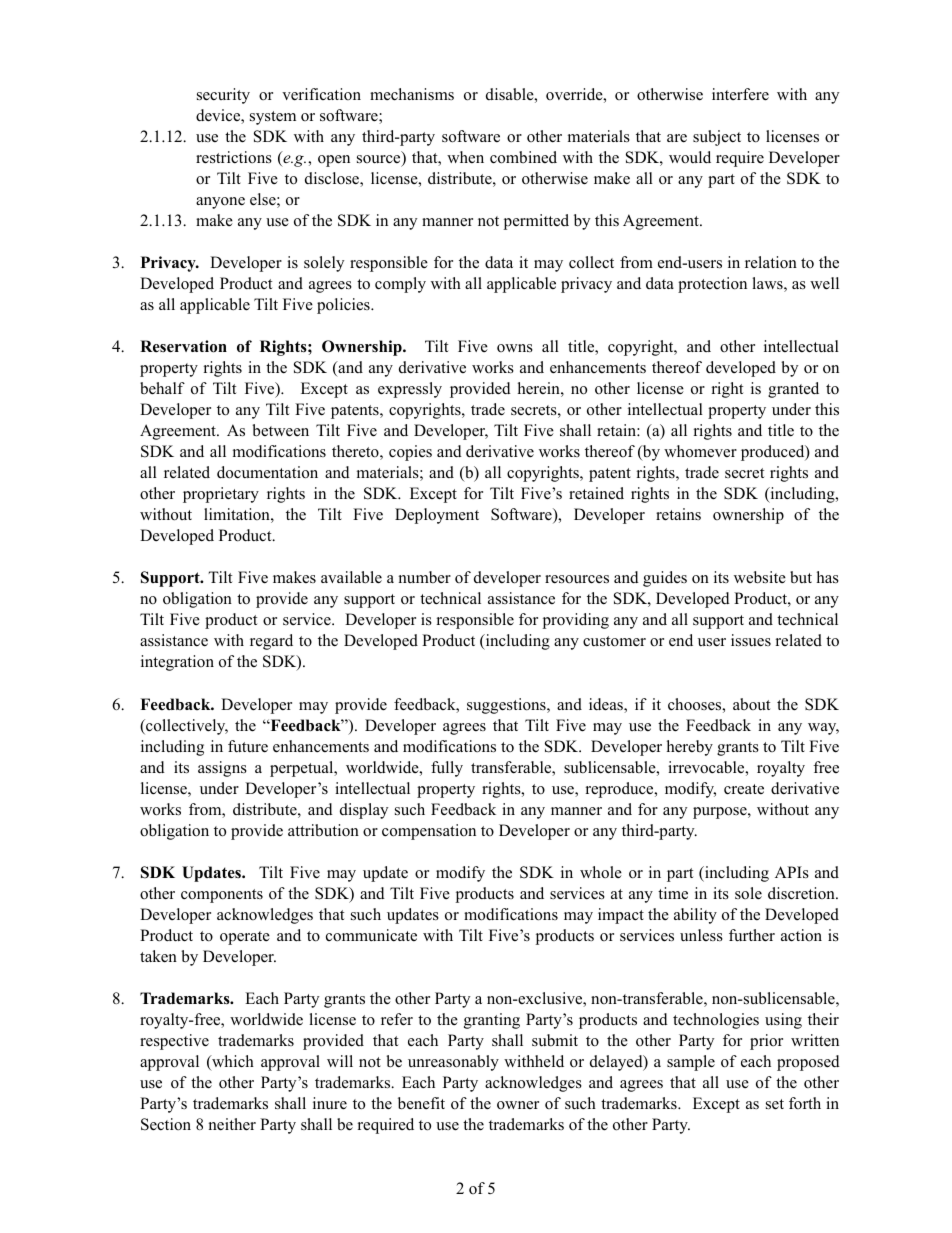 The image size is (952, 1233). What do you see at coordinates (717, 138) in the document?
I see `subject` at bounding box center [717, 138].
